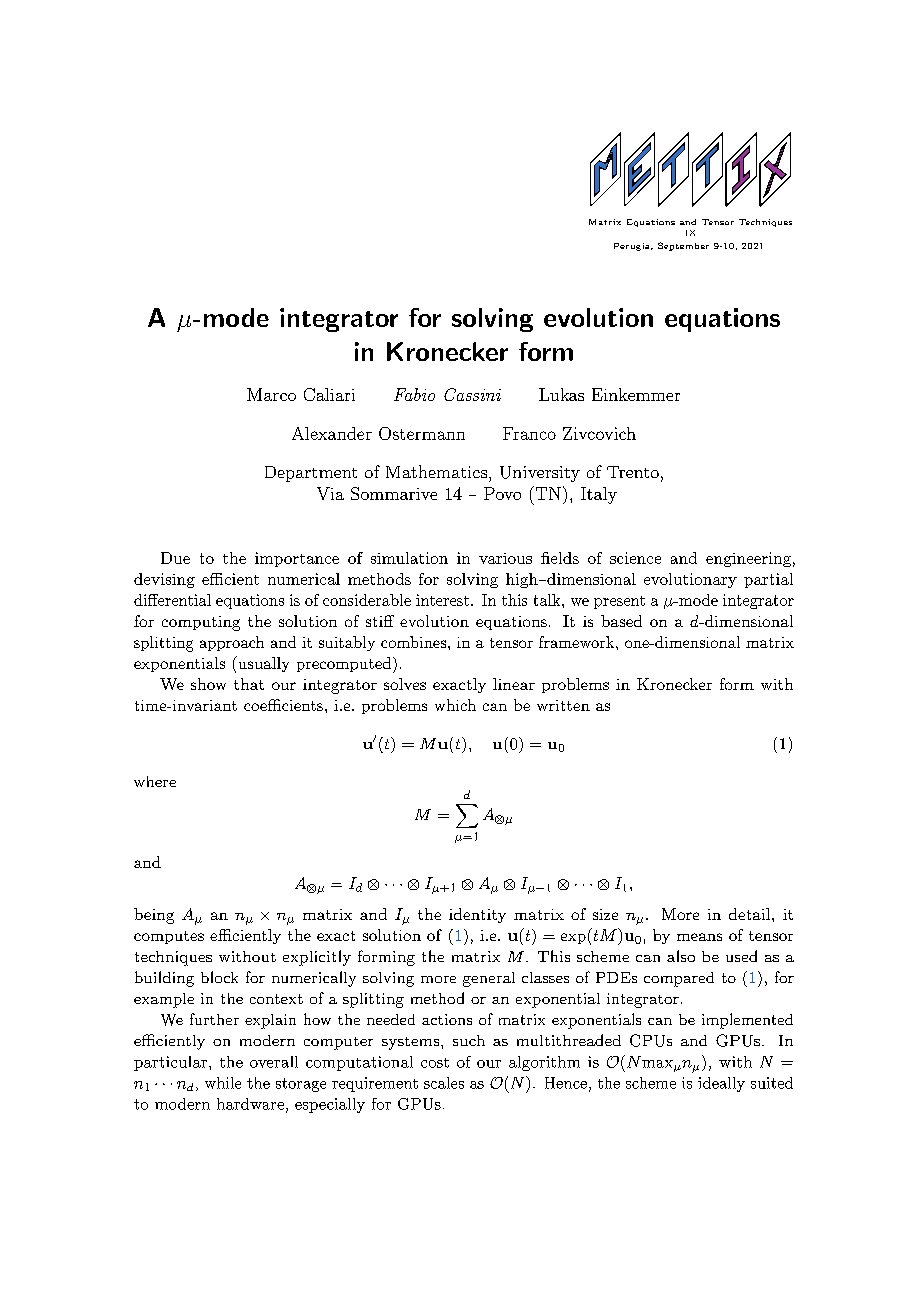  I want to click on Cassini, so click(472, 394).
